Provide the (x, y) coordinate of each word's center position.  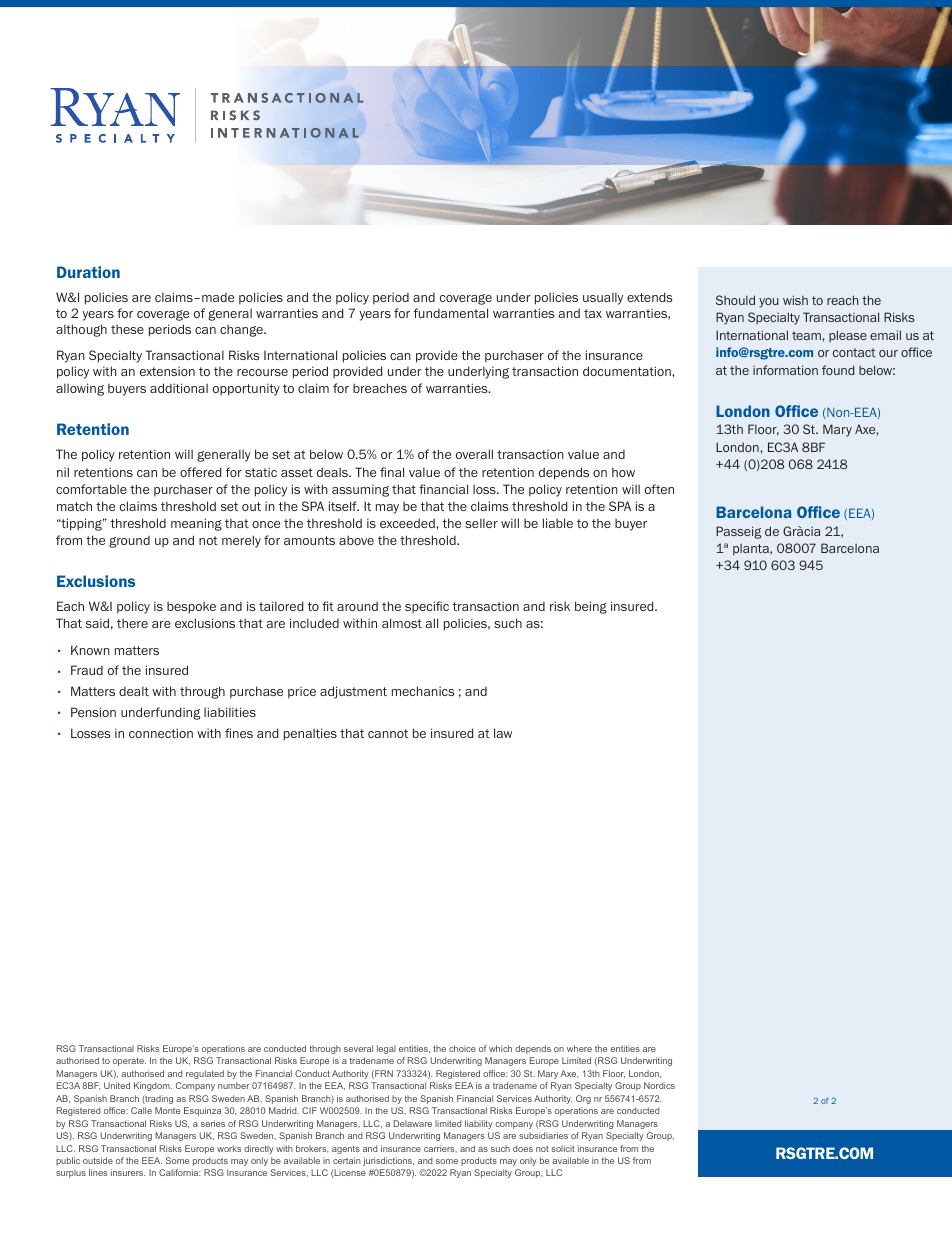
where (579, 1048)
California (179, 1172)
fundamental (451, 313)
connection (161, 733)
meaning (196, 524)
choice (462, 1048)
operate (129, 1062)
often (659, 489)
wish (795, 300)
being (591, 607)
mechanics (423, 691)
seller (481, 523)
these (127, 329)
